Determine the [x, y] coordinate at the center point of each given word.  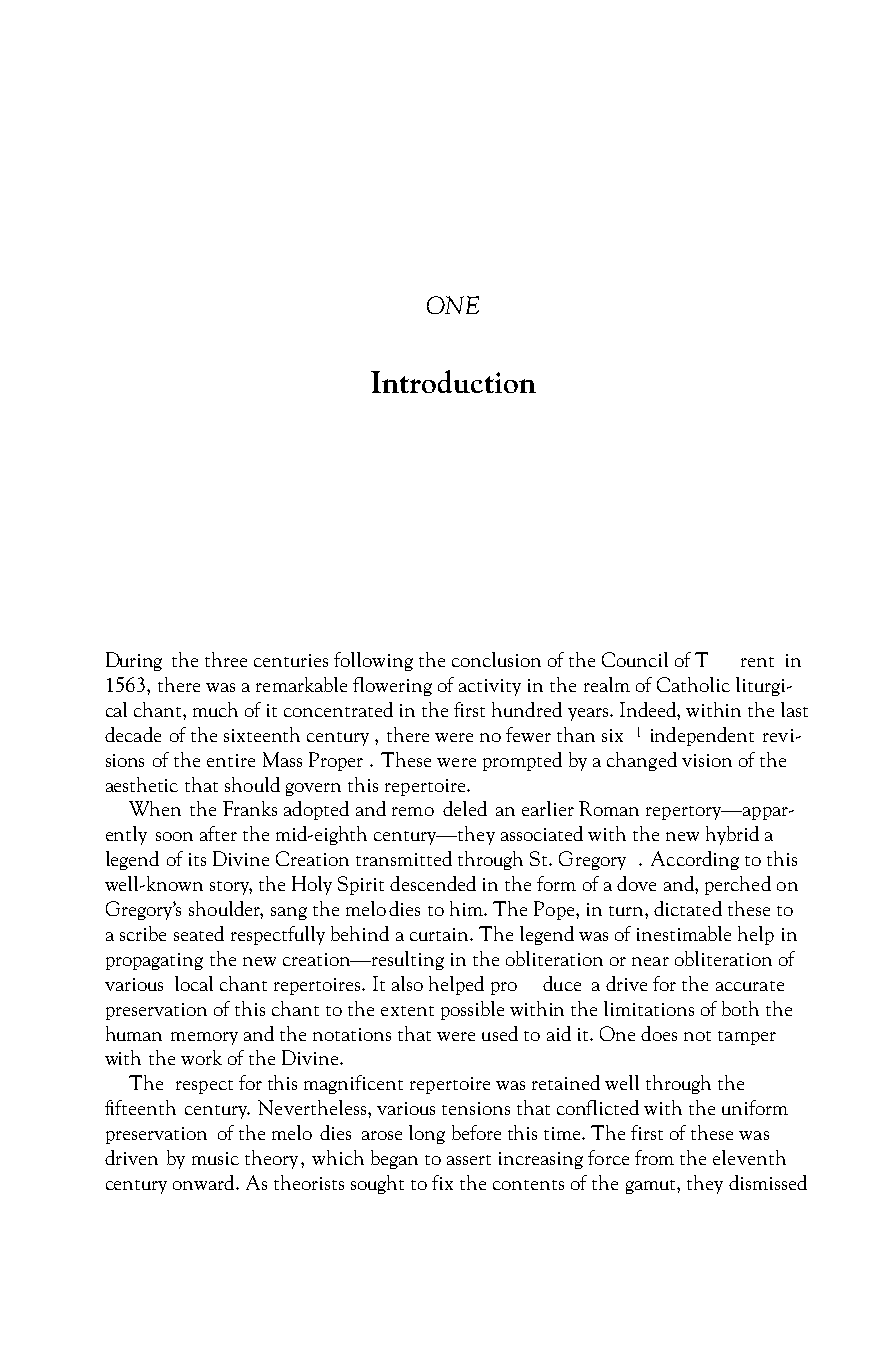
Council [635, 659]
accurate [750, 986]
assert [469, 1160]
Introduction [453, 381]
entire [231, 760]
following [373, 661]
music [215, 1158]
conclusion [496, 659]
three [226, 659]
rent [757, 662]
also [407, 983]
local [194, 983]
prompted [522, 761]
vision [707, 760]
